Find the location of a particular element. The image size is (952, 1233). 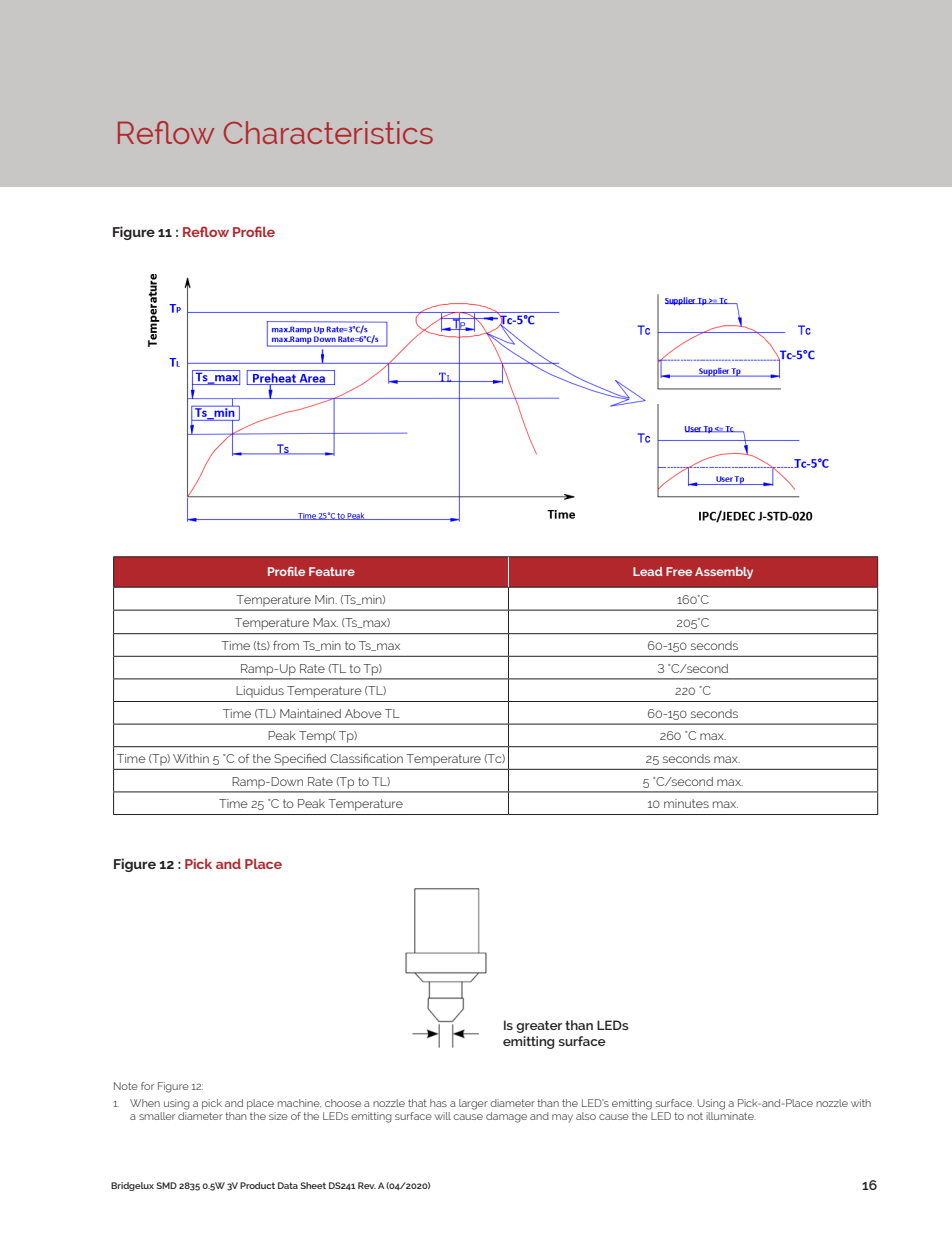

Above is located at coordinates (363, 713).
